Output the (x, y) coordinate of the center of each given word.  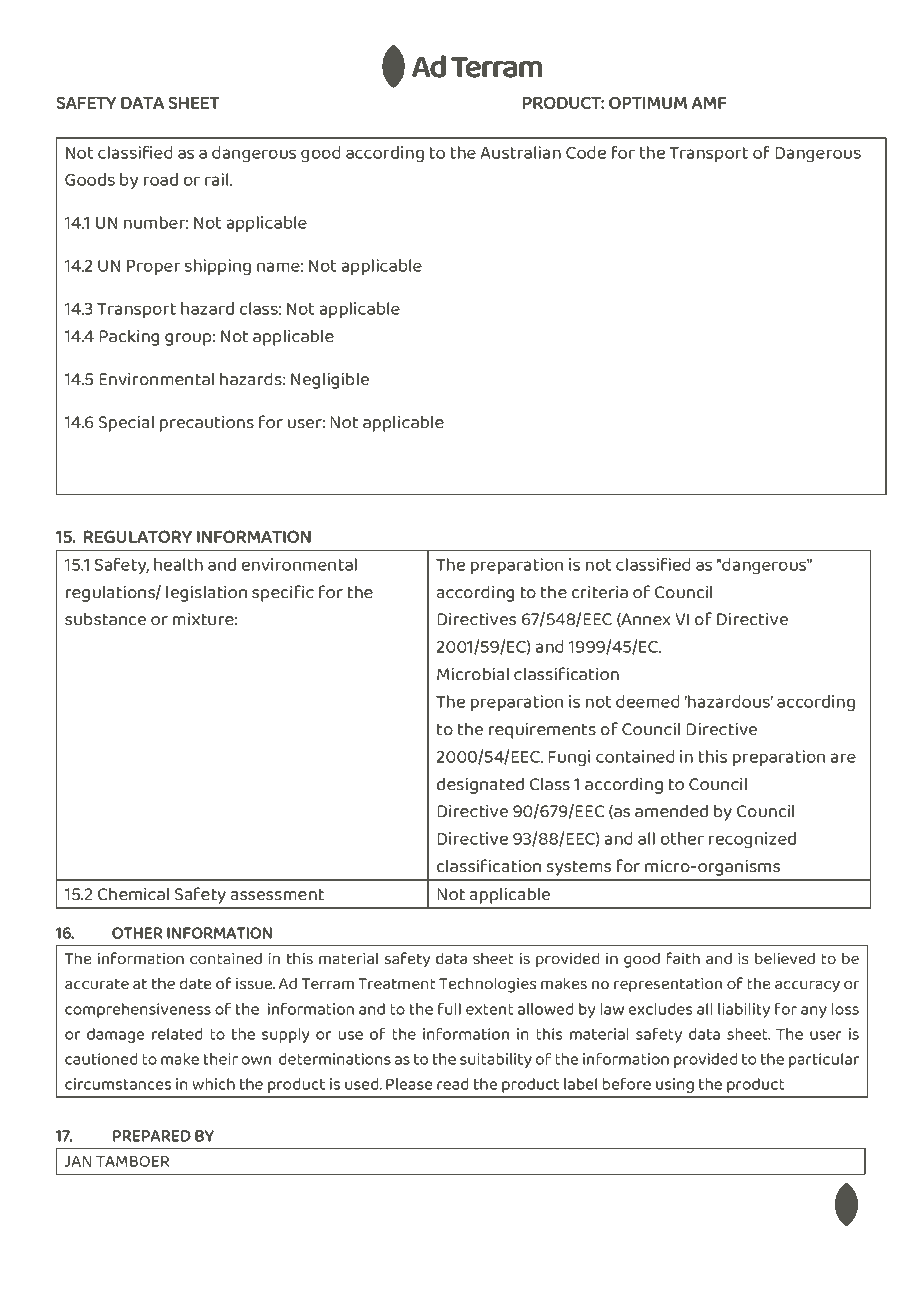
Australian (520, 152)
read (453, 1084)
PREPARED (152, 1136)
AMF (709, 103)
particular (824, 1060)
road (161, 179)
